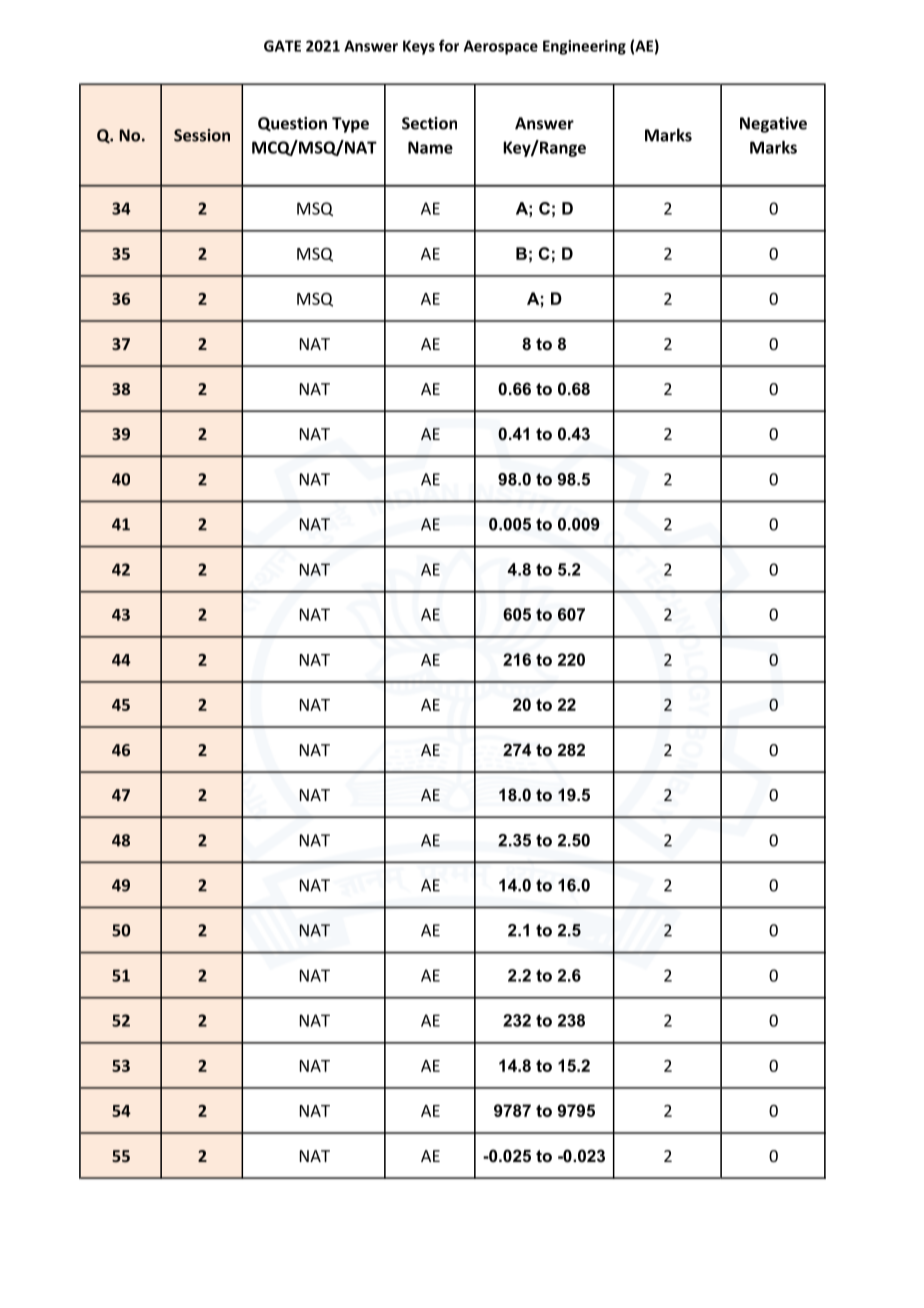  I want to click on Session, so click(202, 135).
